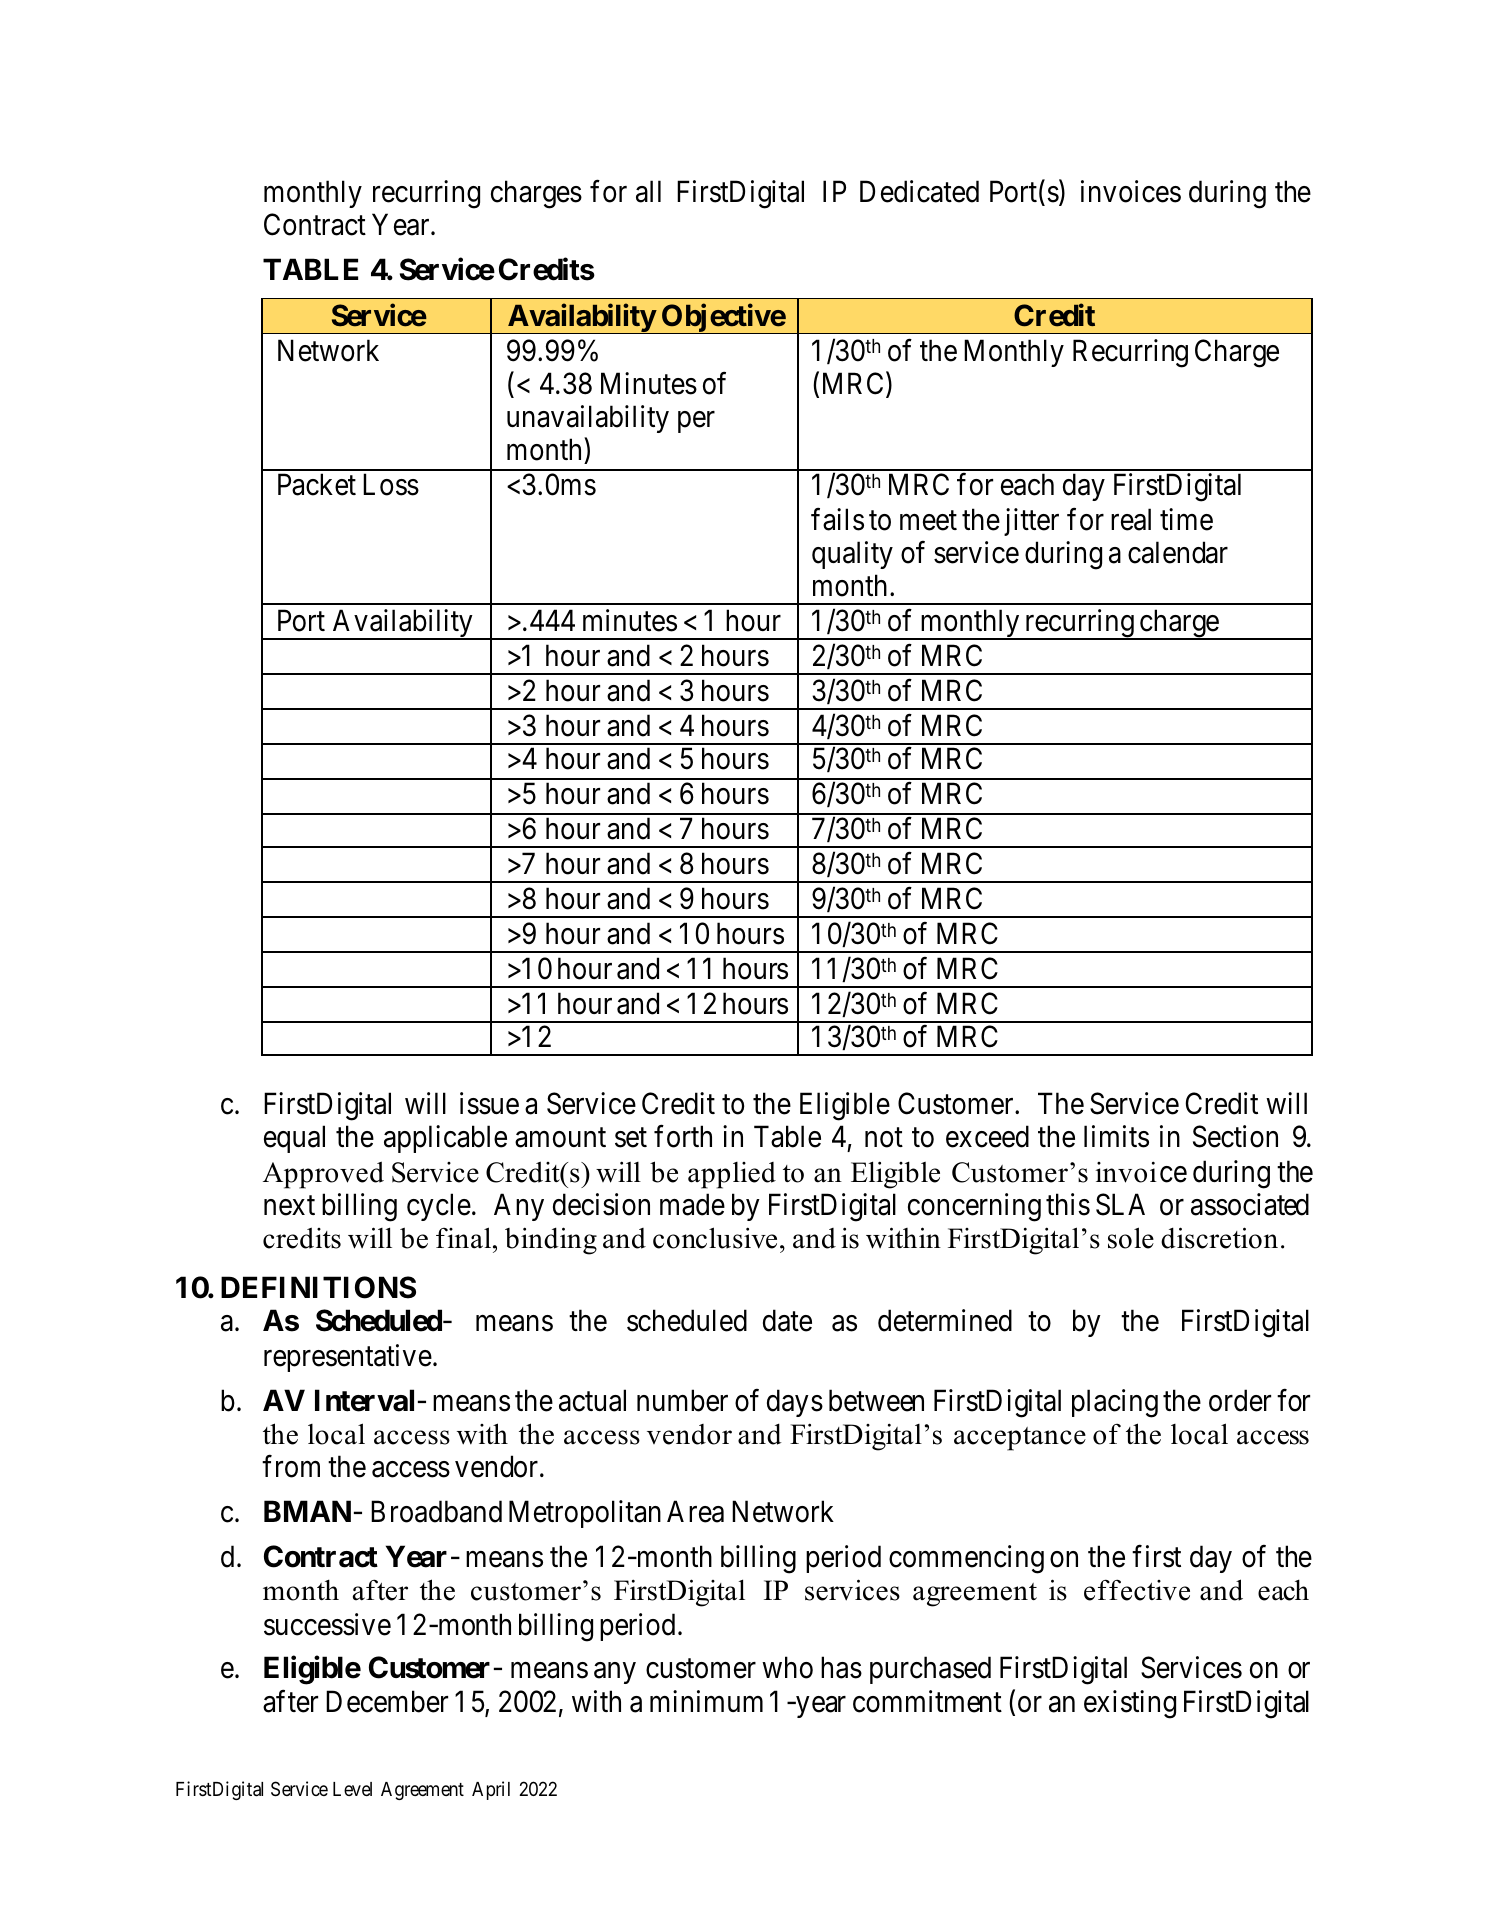 The width and height of the screenshot is (1486, 1923). Describe the element at coordinates (648, 191) in the screenshot. I see `all` at that location.
